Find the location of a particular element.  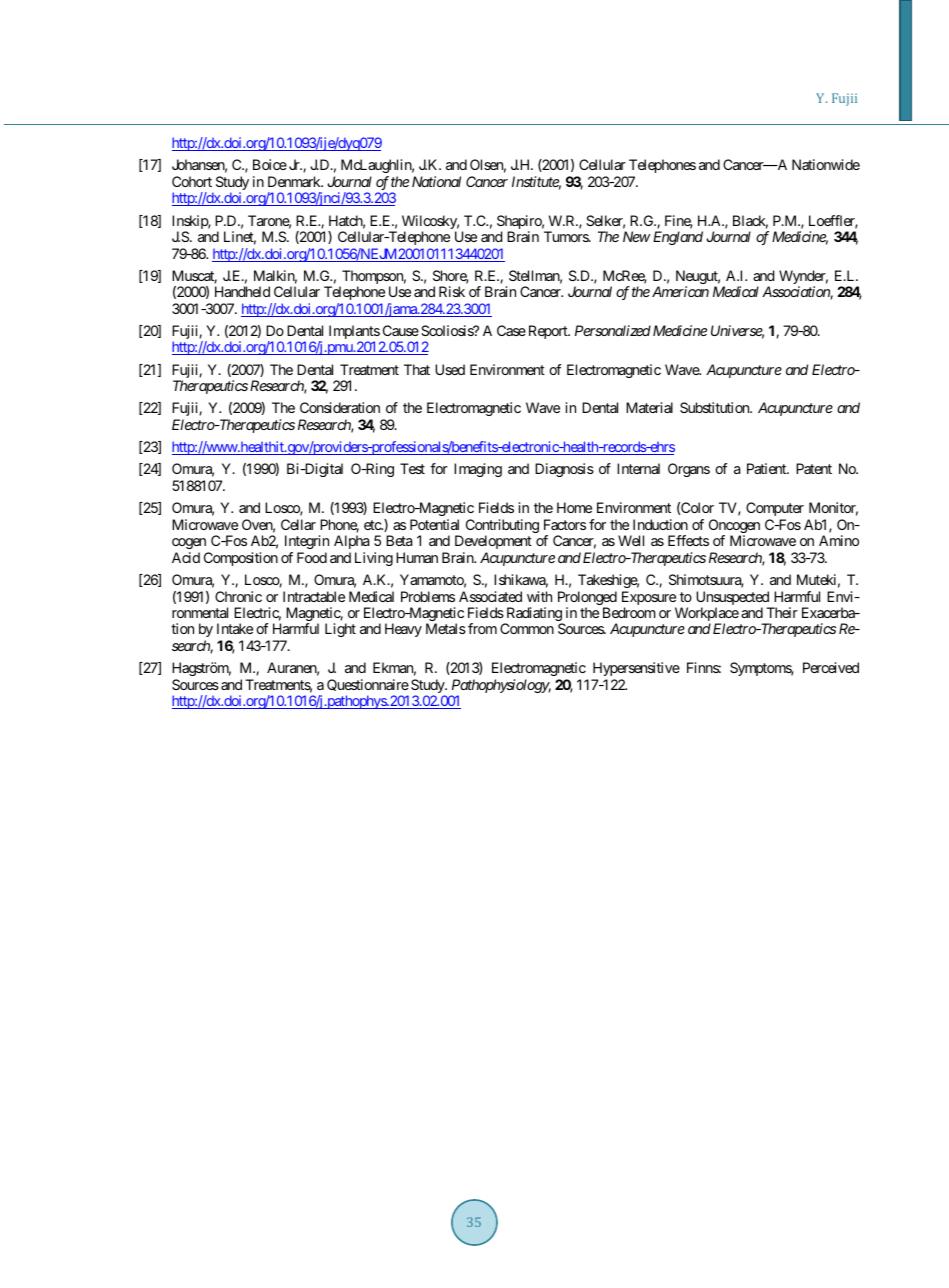

Development is located at coordinates (493, 542).
